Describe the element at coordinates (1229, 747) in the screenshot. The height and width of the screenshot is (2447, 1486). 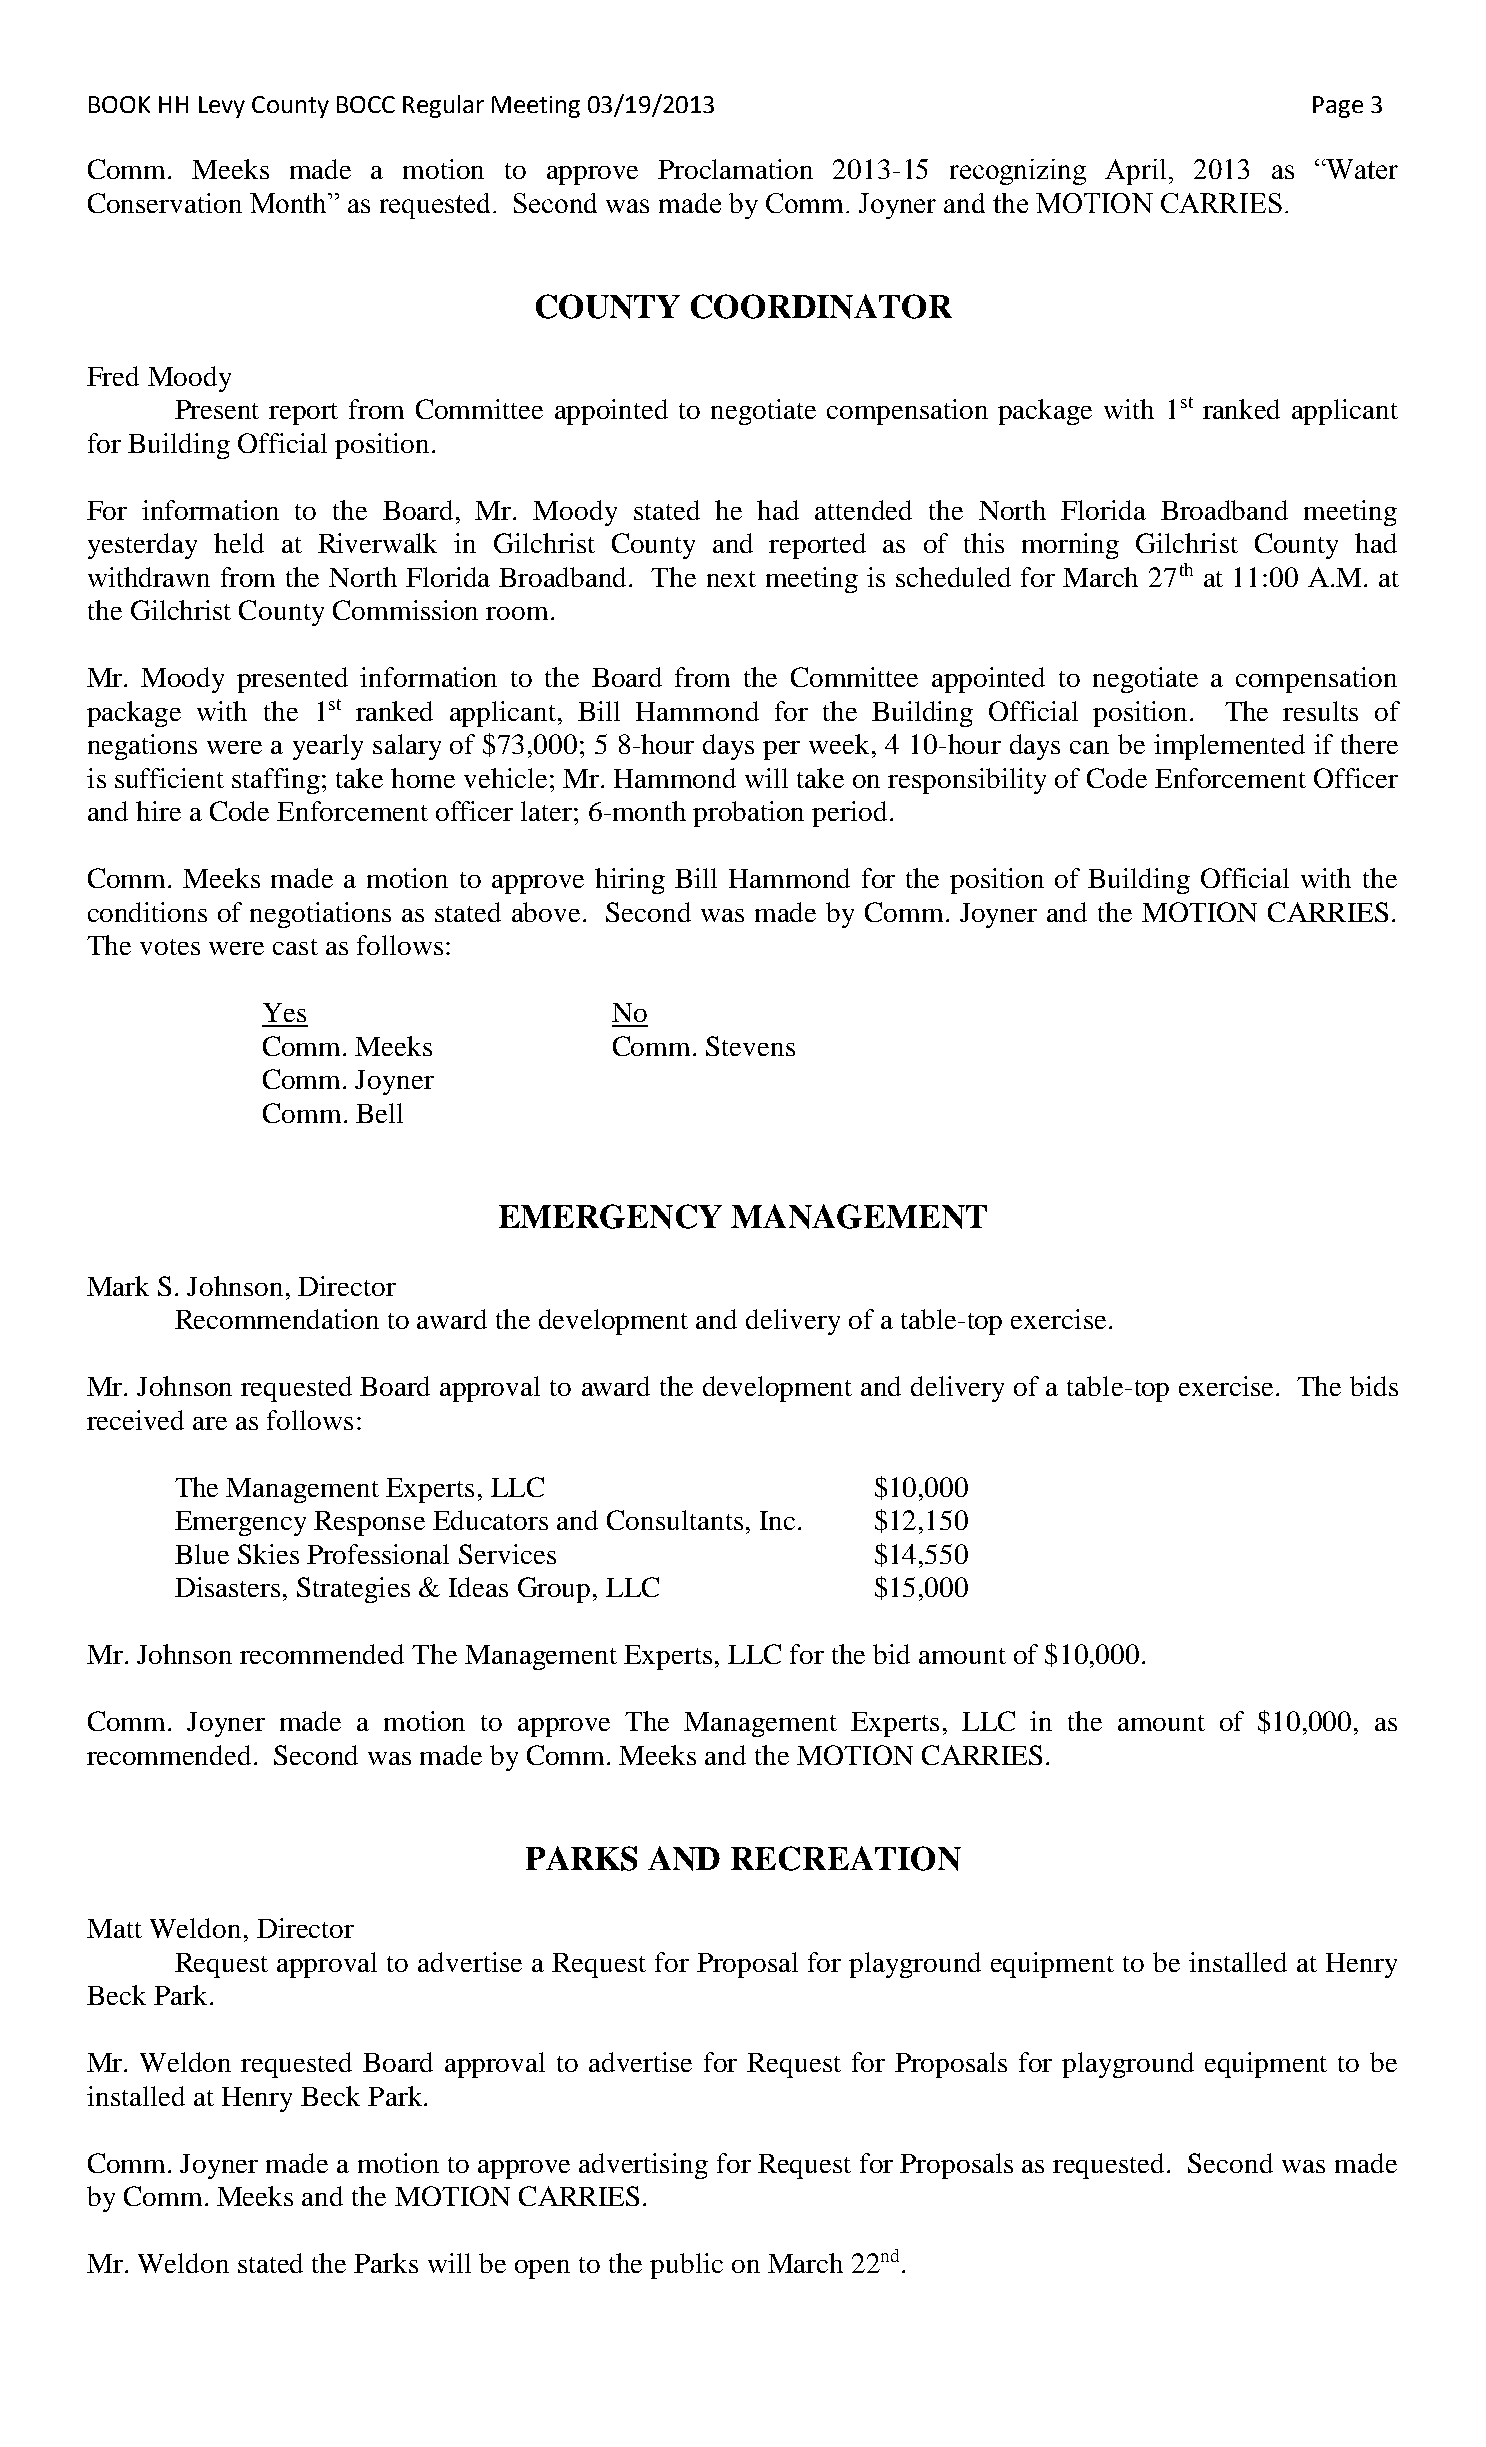
I see `implemented` at that location.
